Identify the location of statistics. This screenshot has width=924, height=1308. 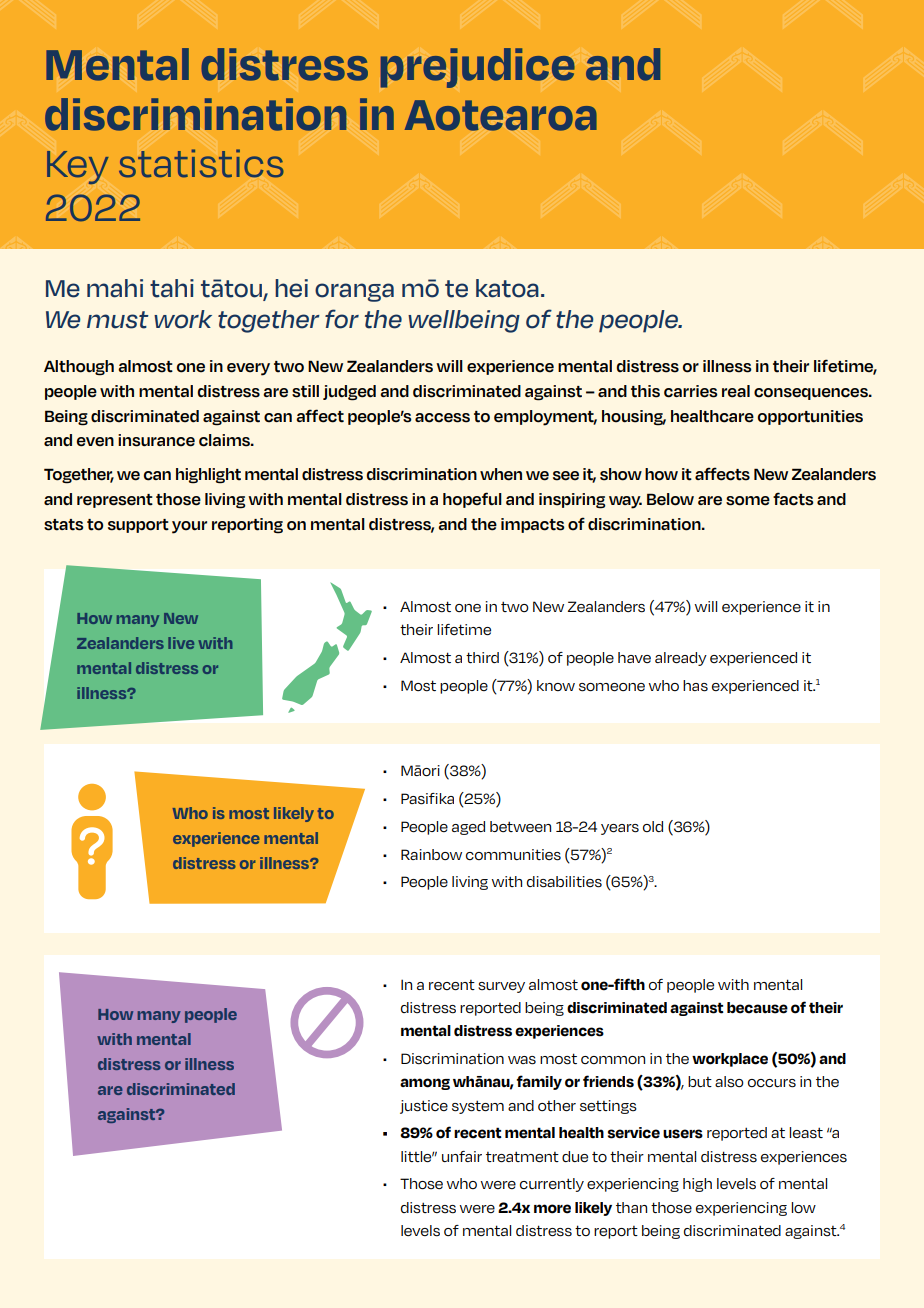
(201, 163).
